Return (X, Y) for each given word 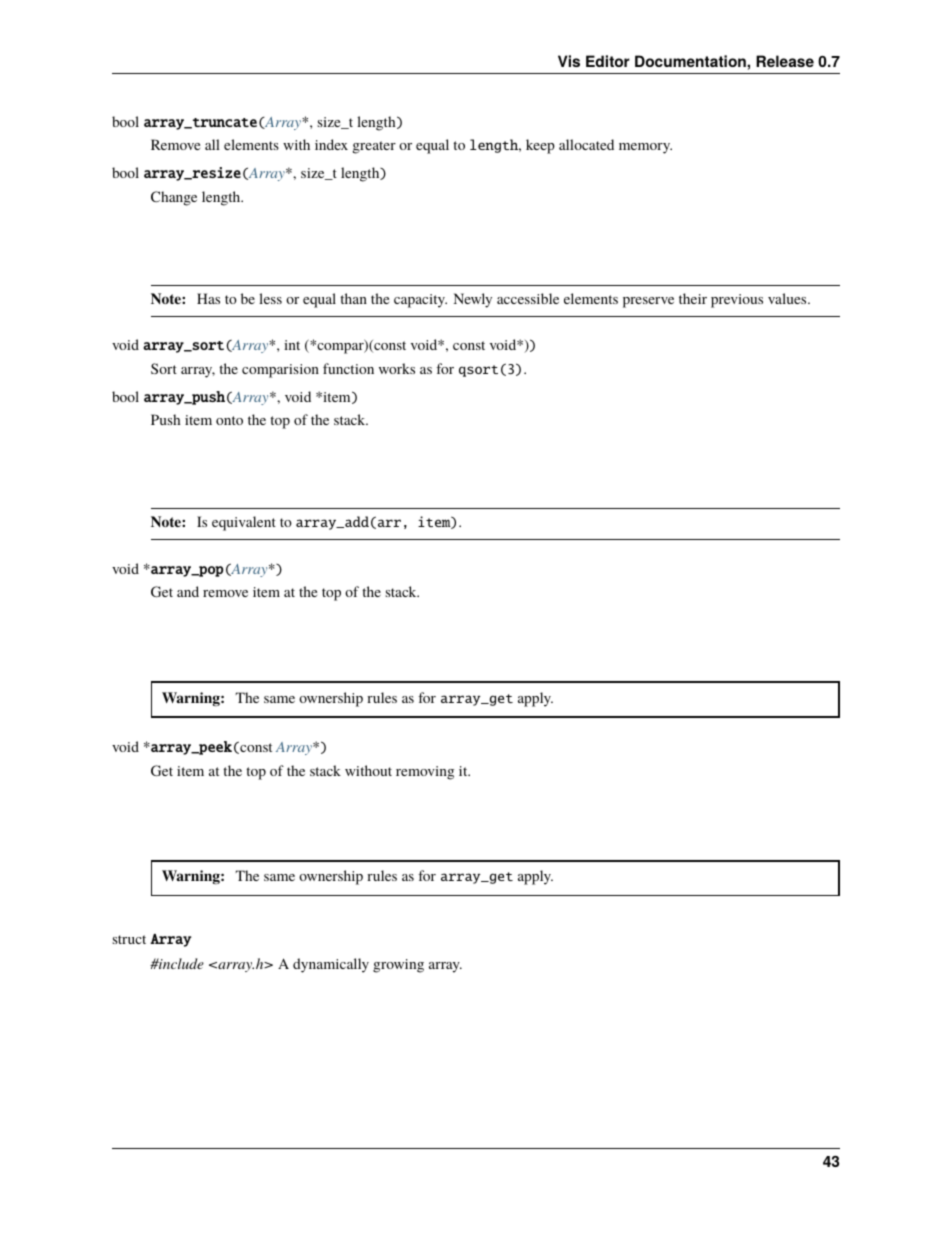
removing (425, 773)
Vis (569, 61)
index (331, 144)
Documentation (691, 61)
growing (398, 966)
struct (129, 939)
